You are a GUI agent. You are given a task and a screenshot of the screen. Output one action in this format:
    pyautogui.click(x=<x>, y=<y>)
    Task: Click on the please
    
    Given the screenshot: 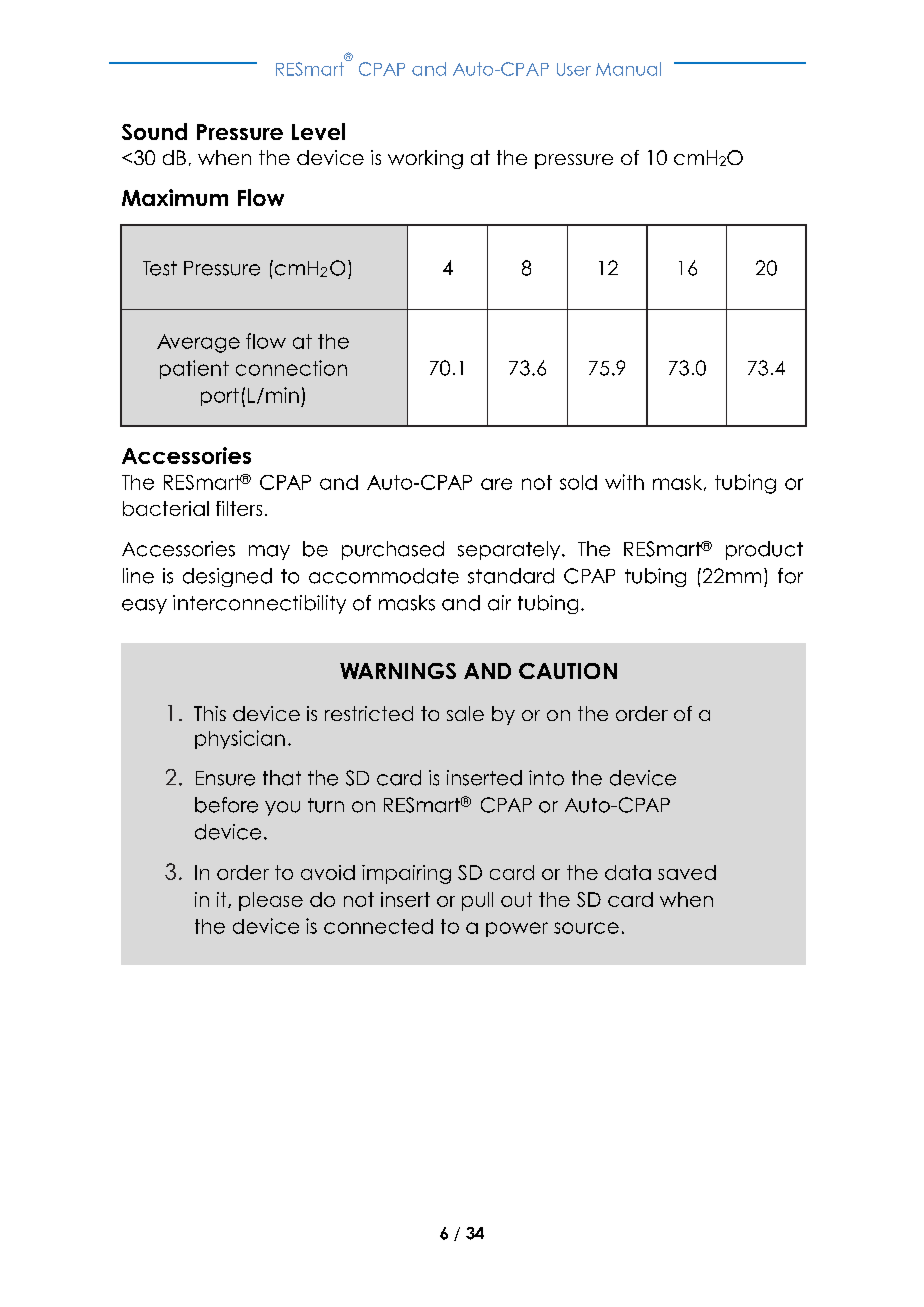 What is the action you would take?
    pyautogui.click(x=271, y=901)
